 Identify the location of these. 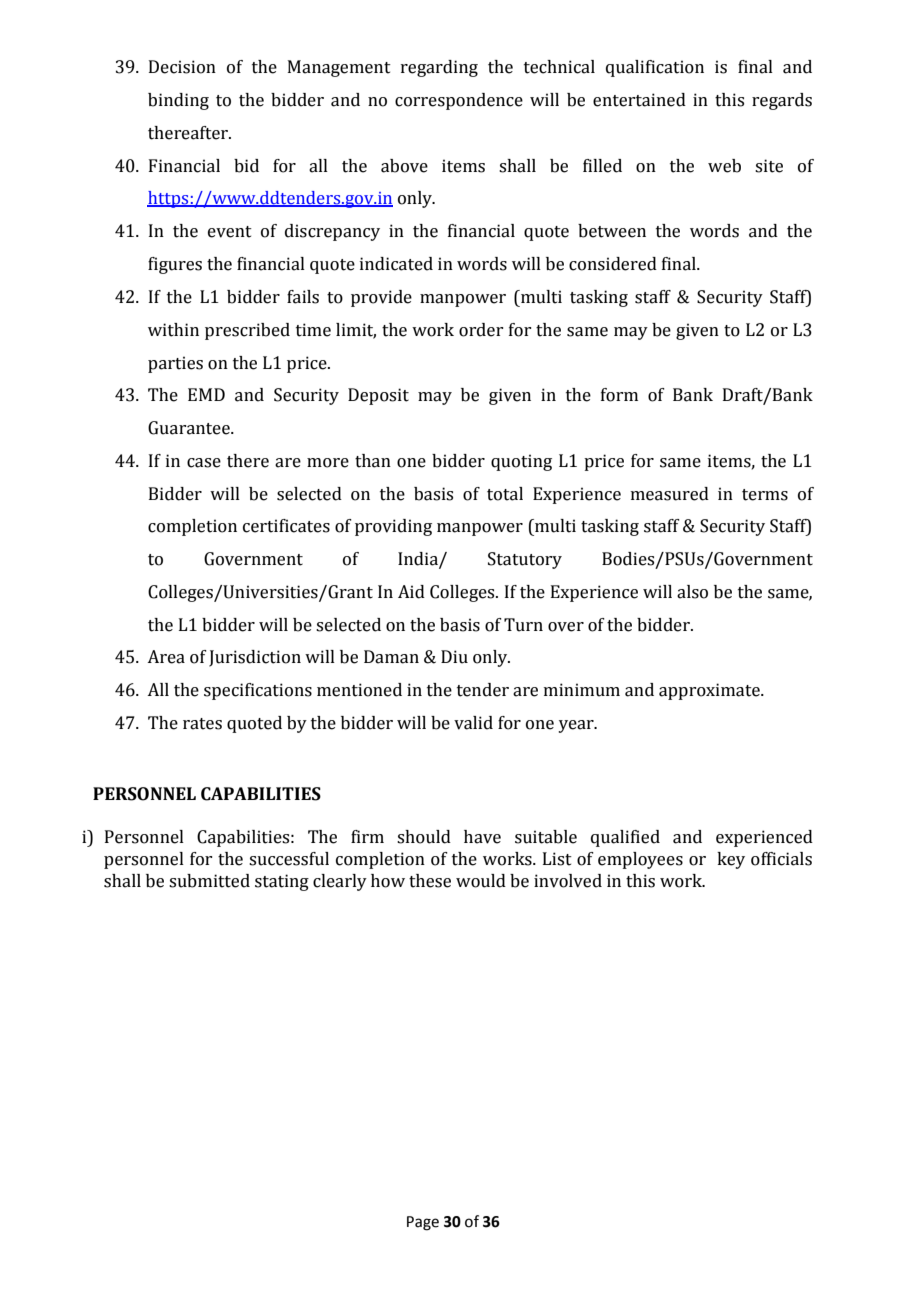
(430, 881).
